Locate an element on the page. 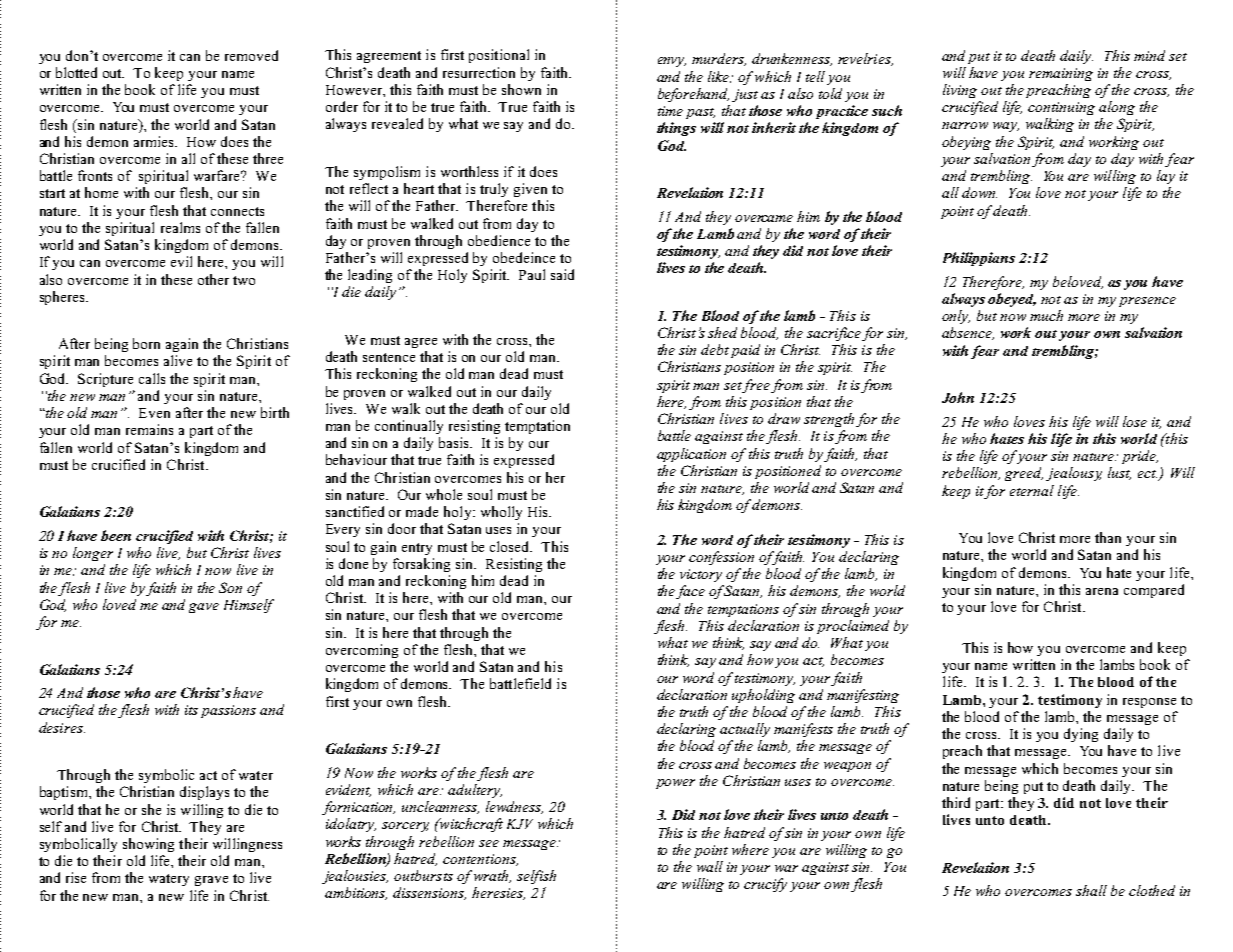 The image size is (1233, 952). actually is located at coordinates (745, 730).
